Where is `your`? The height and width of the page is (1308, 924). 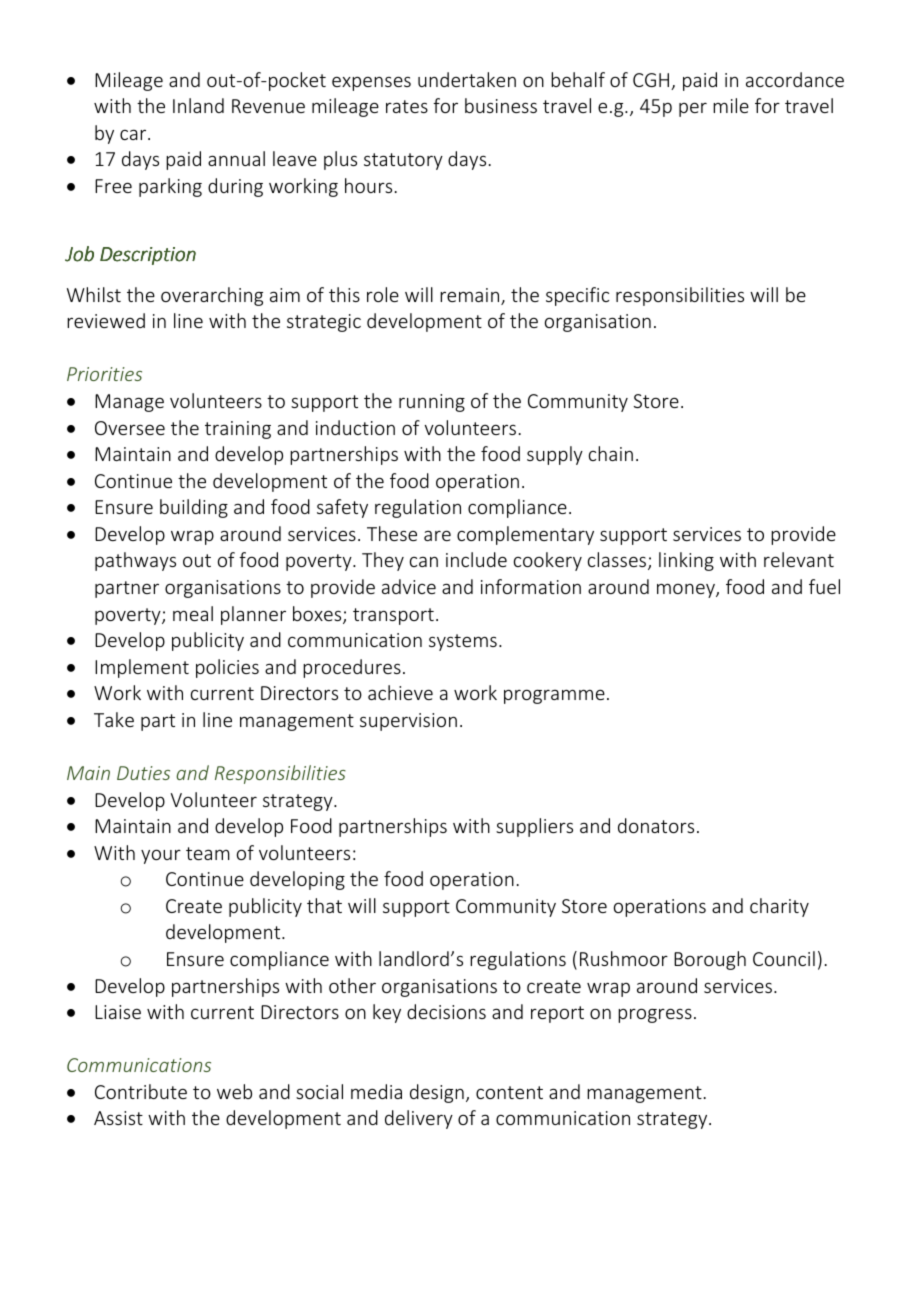
your is located at coordinates (161, 856).
